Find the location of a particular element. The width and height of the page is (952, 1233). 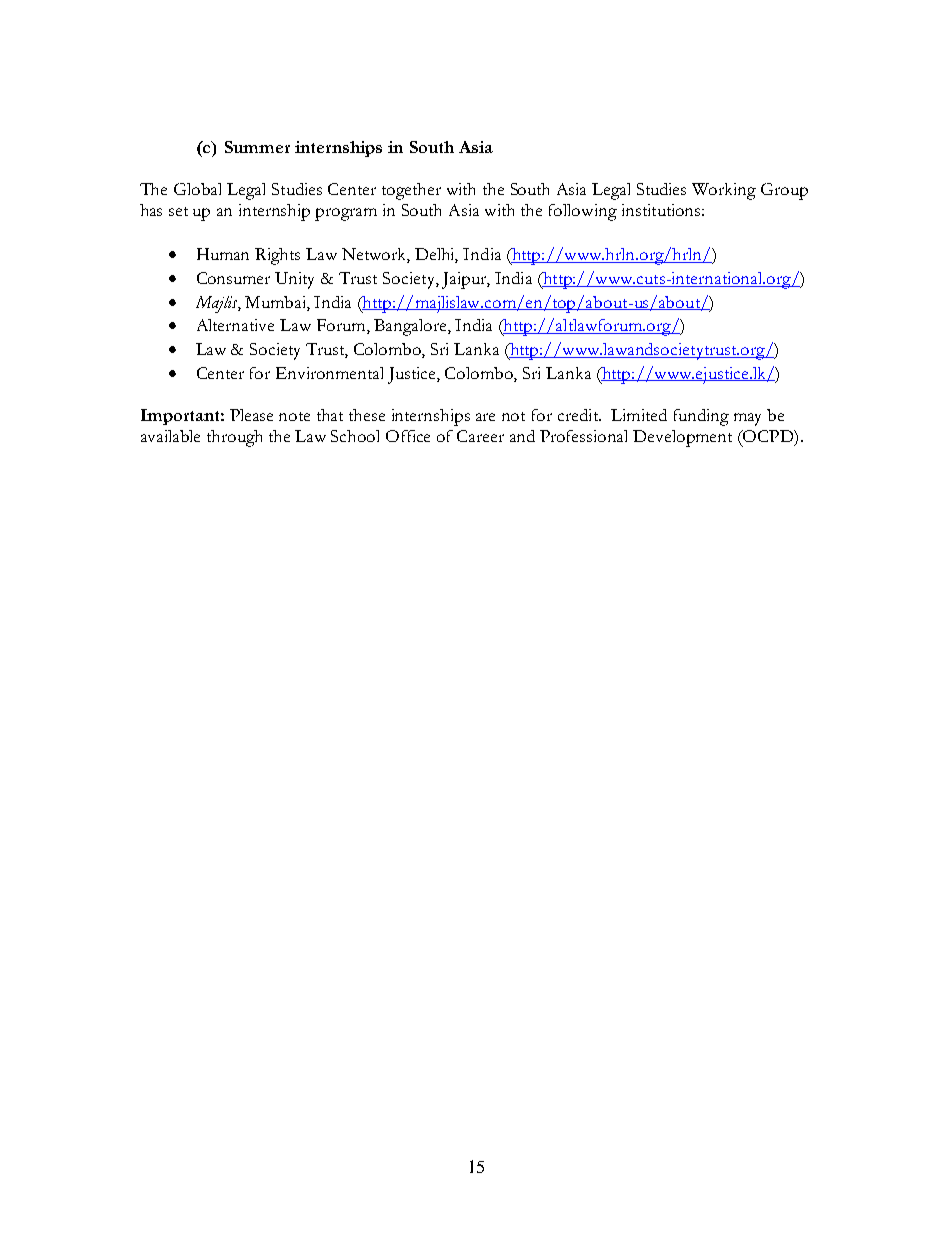

Limited is located at coordinates (639, 415).
